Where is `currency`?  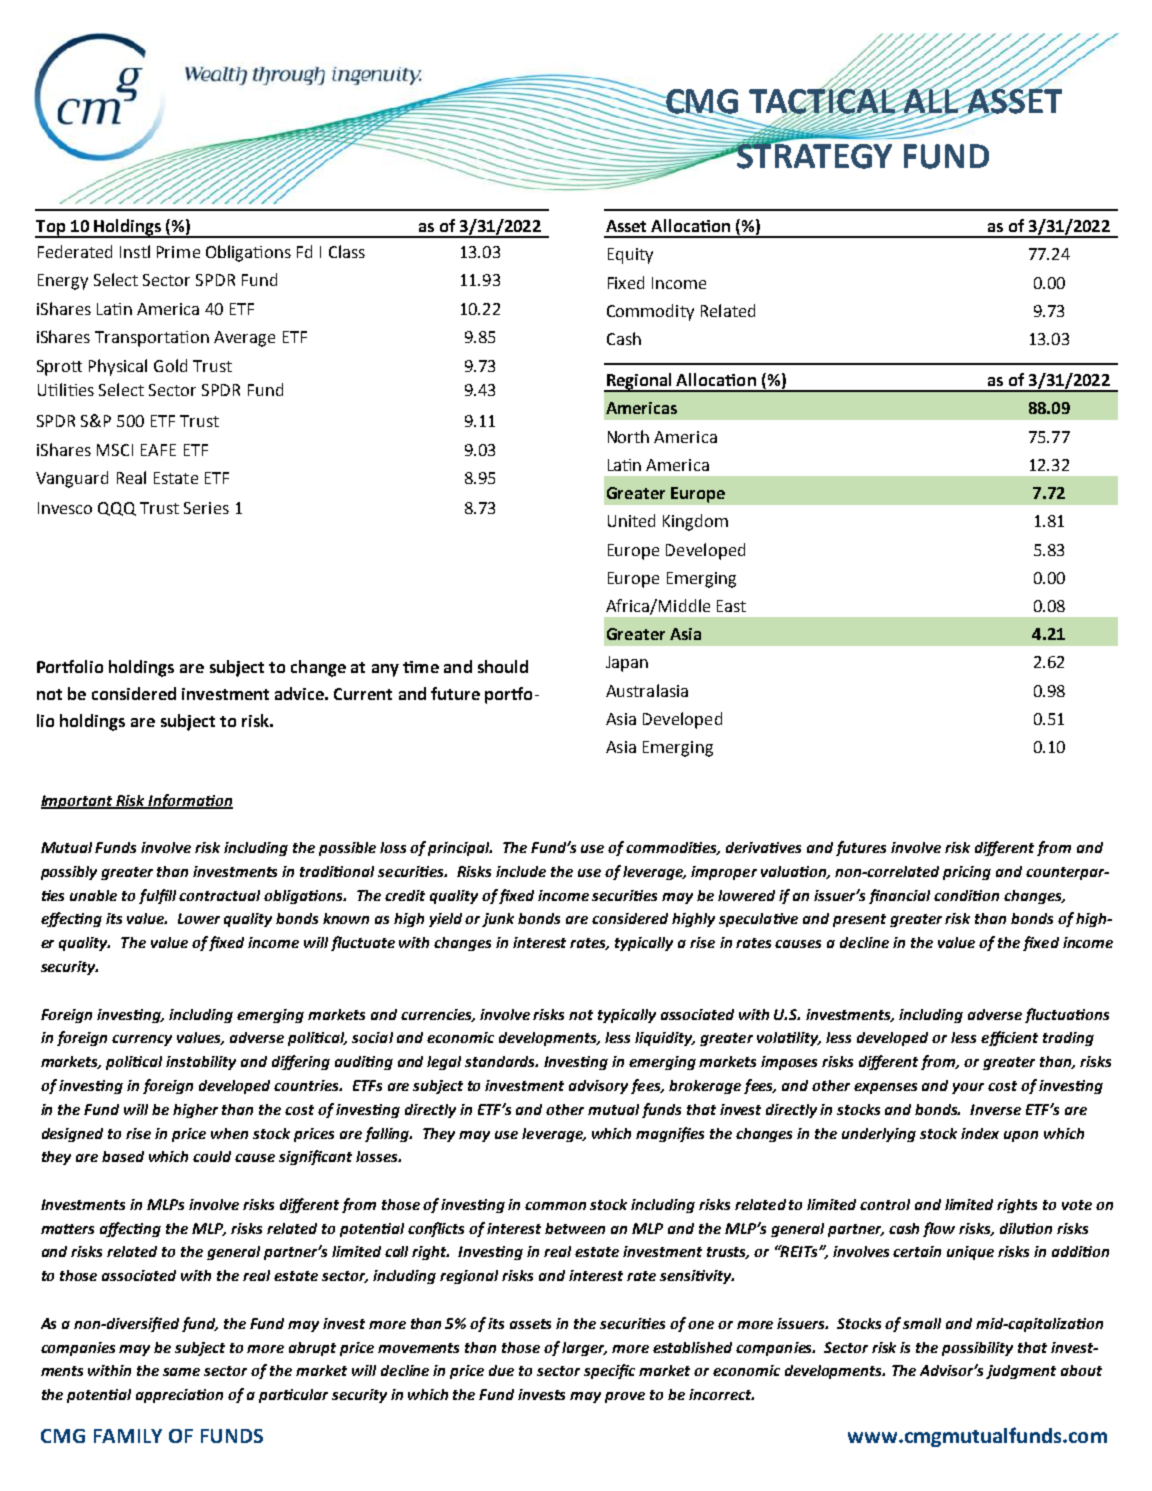
currency is located at coordinates (142, 1040).
